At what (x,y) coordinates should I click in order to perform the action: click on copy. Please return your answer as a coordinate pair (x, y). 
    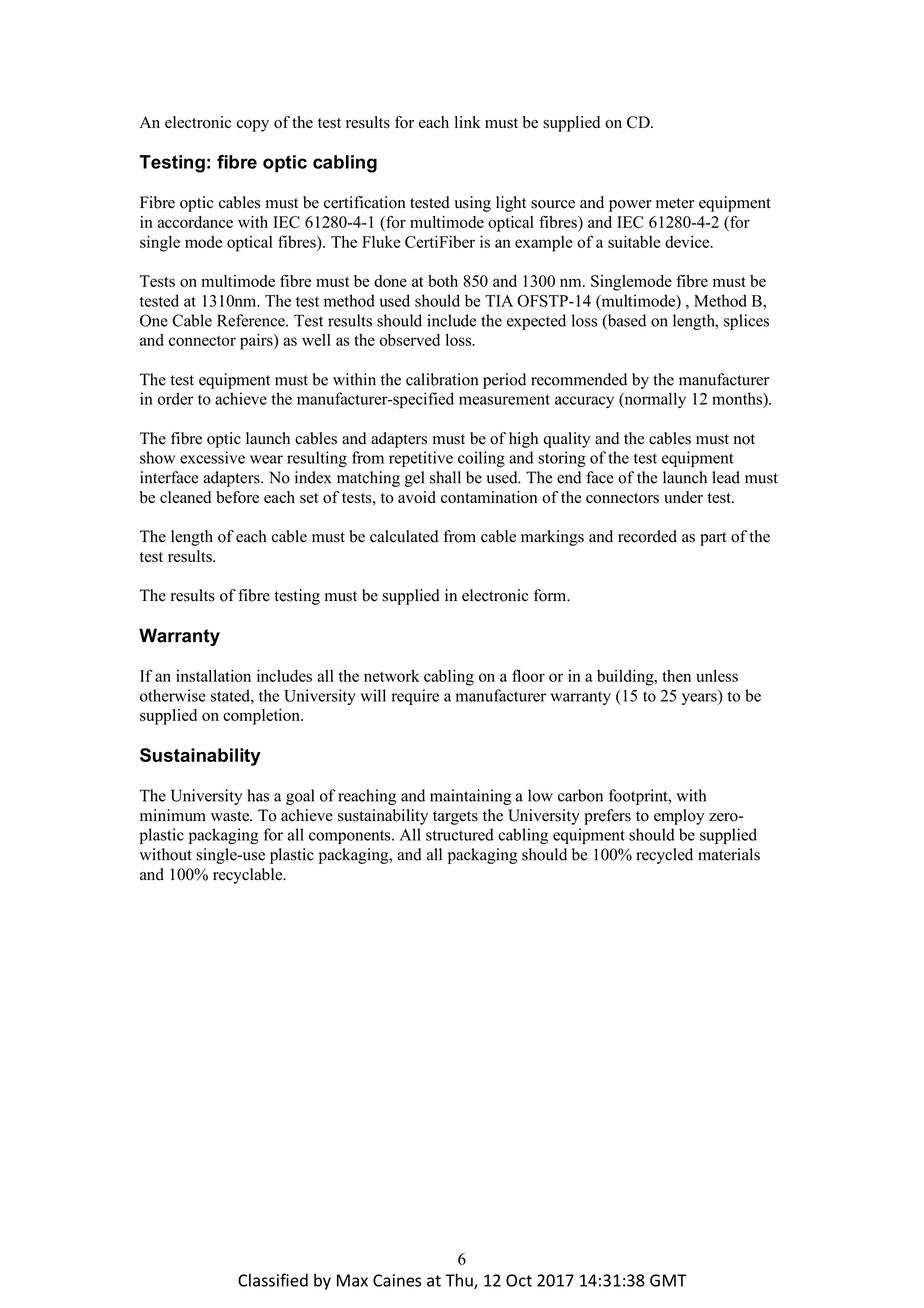
    Looking at the image, I should click on (253, 126).
